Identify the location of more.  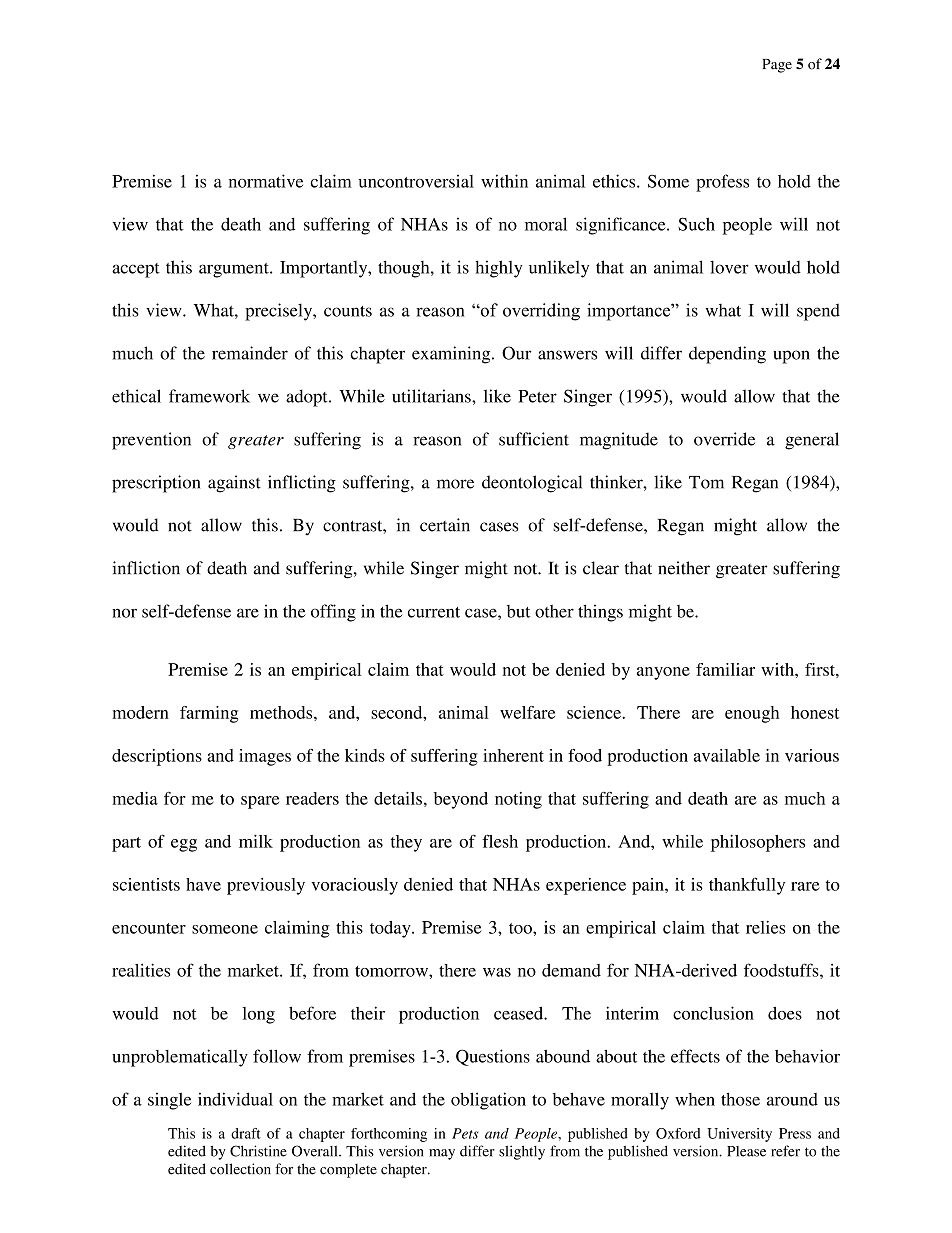
(455, 484).
